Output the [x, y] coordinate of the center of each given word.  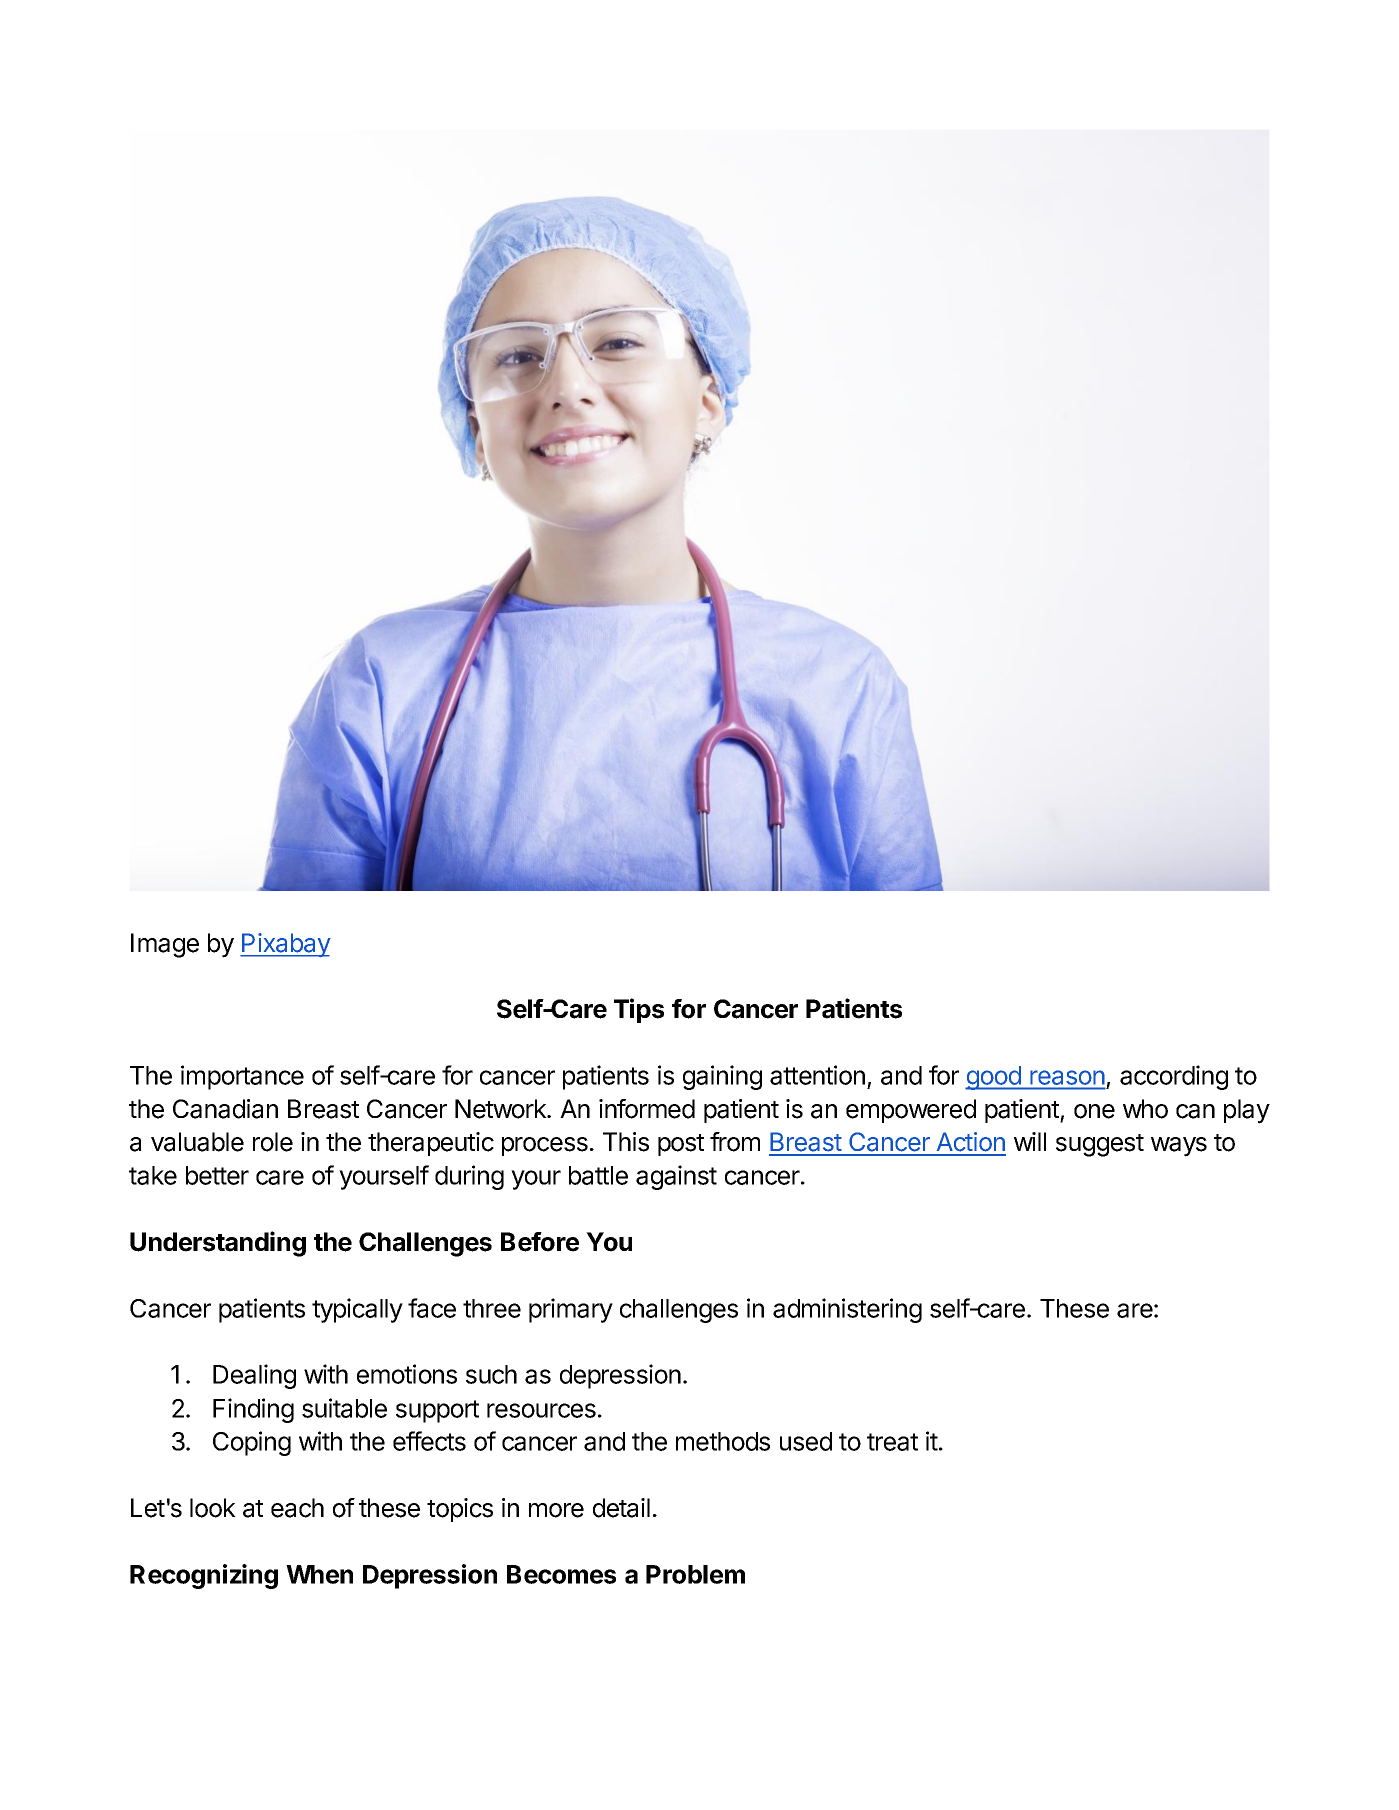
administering [847, 1310]
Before [540, 1242]
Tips [639, 1010]
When [319, 1574]
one [1094, 1111]
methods [723, 1441]
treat [892, 1442]
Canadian [225, 1109]
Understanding [218, 1244]
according [1174, 1077]
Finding [253, 1410]
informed [647, 1109]
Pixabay [285, 945]
